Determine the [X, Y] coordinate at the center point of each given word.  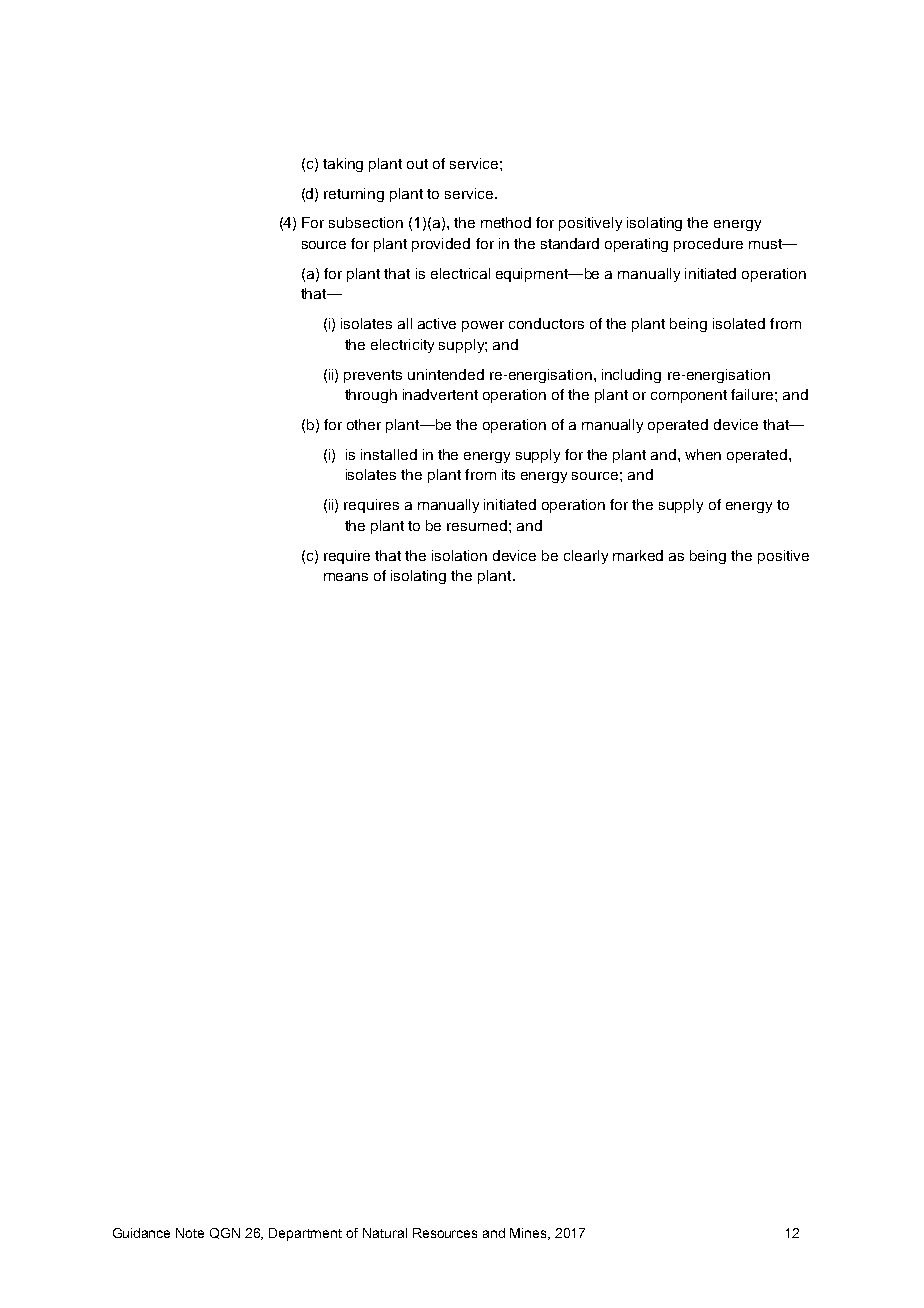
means [346, 577]
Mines [530, 1234]
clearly [586, 557]
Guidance [141, 1233]
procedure [708, 245]
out [417, 164]
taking [343, 165]
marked [638, 555]
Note [190, 1233]
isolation [459, 555]
